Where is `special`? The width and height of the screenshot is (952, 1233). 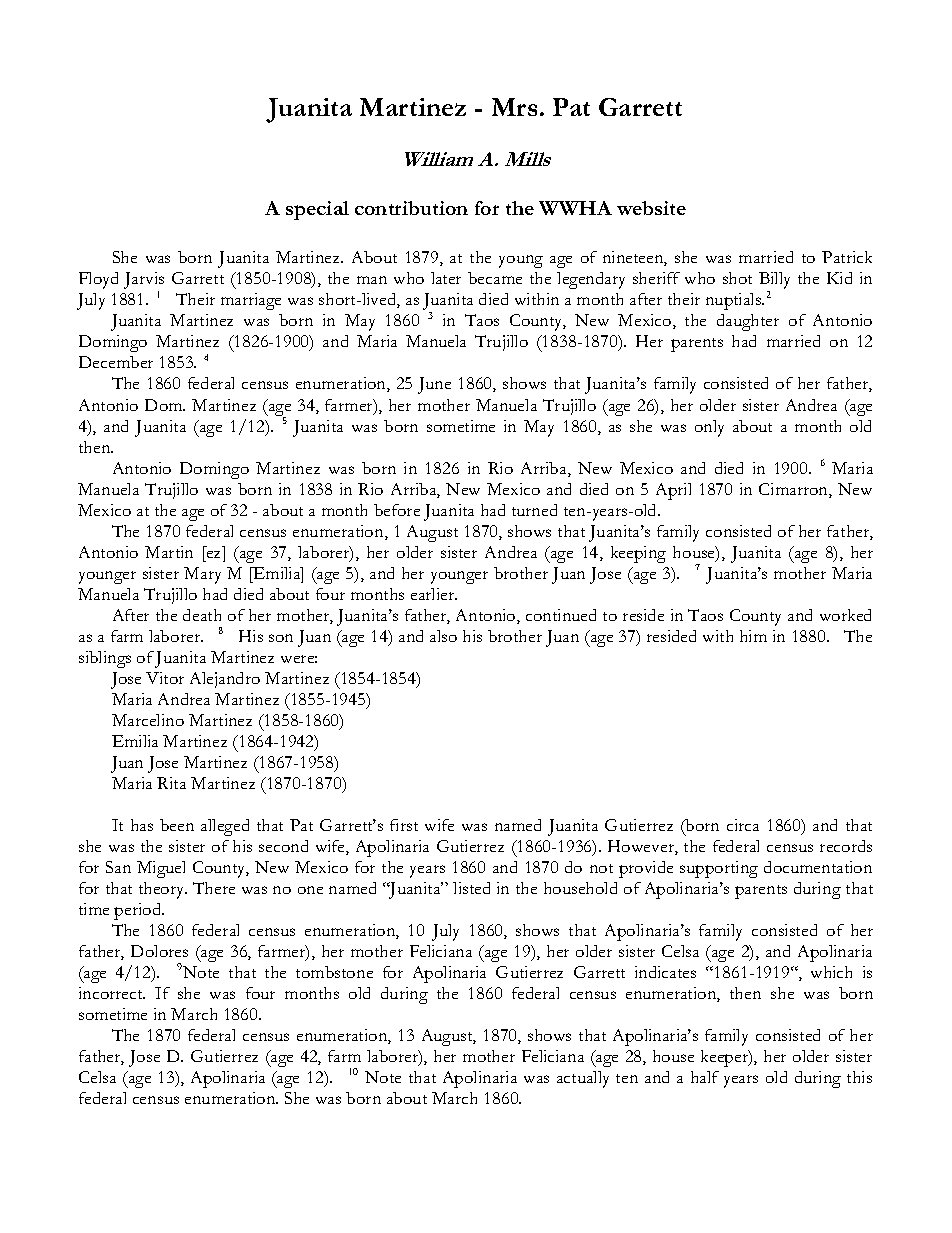
special is located at coordinates (317, 210).
